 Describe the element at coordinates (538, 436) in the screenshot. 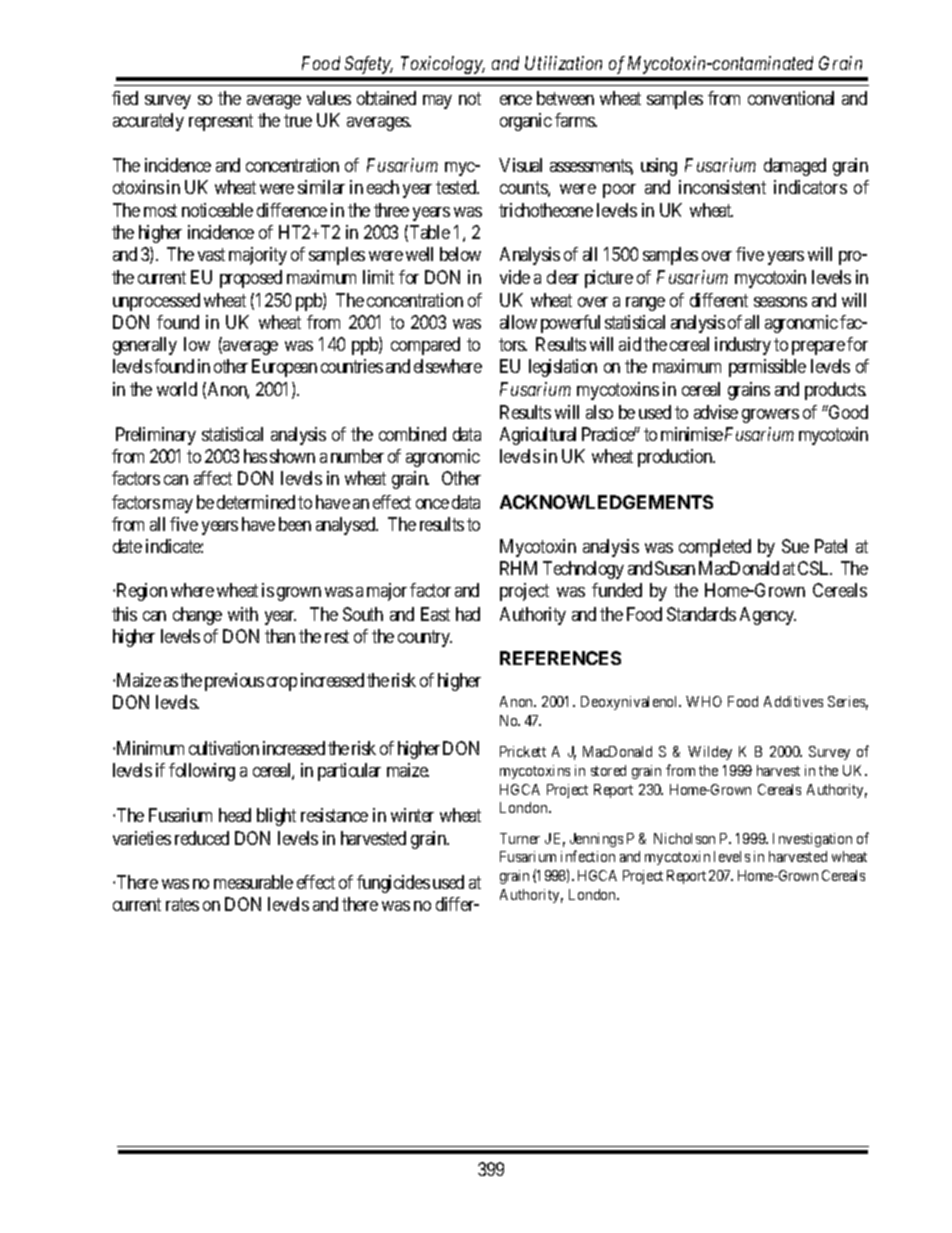

I see `Agricultural` at that location.
